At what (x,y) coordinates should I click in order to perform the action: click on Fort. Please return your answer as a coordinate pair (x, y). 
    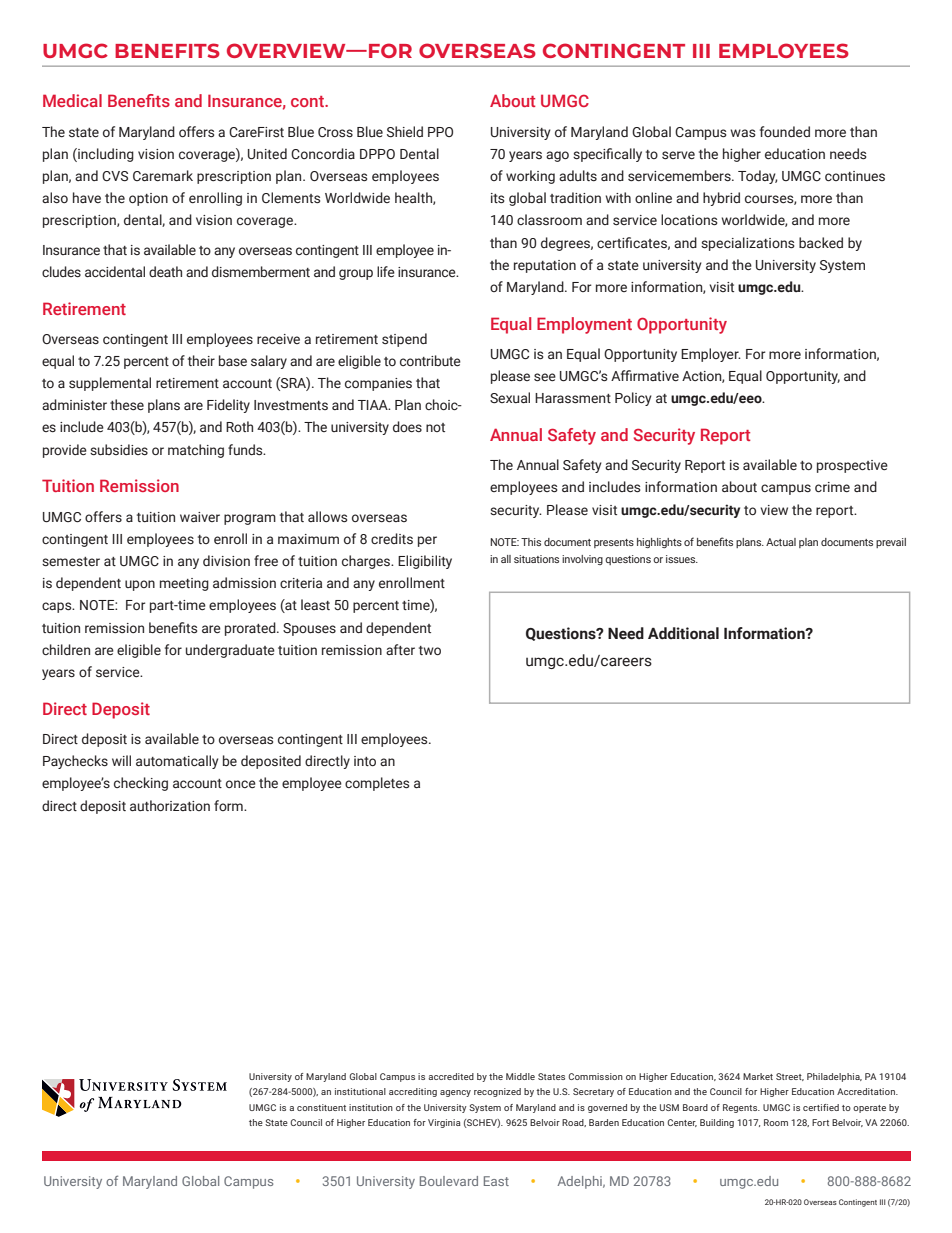
    Looking at the image, I should click on (820, 1122).
